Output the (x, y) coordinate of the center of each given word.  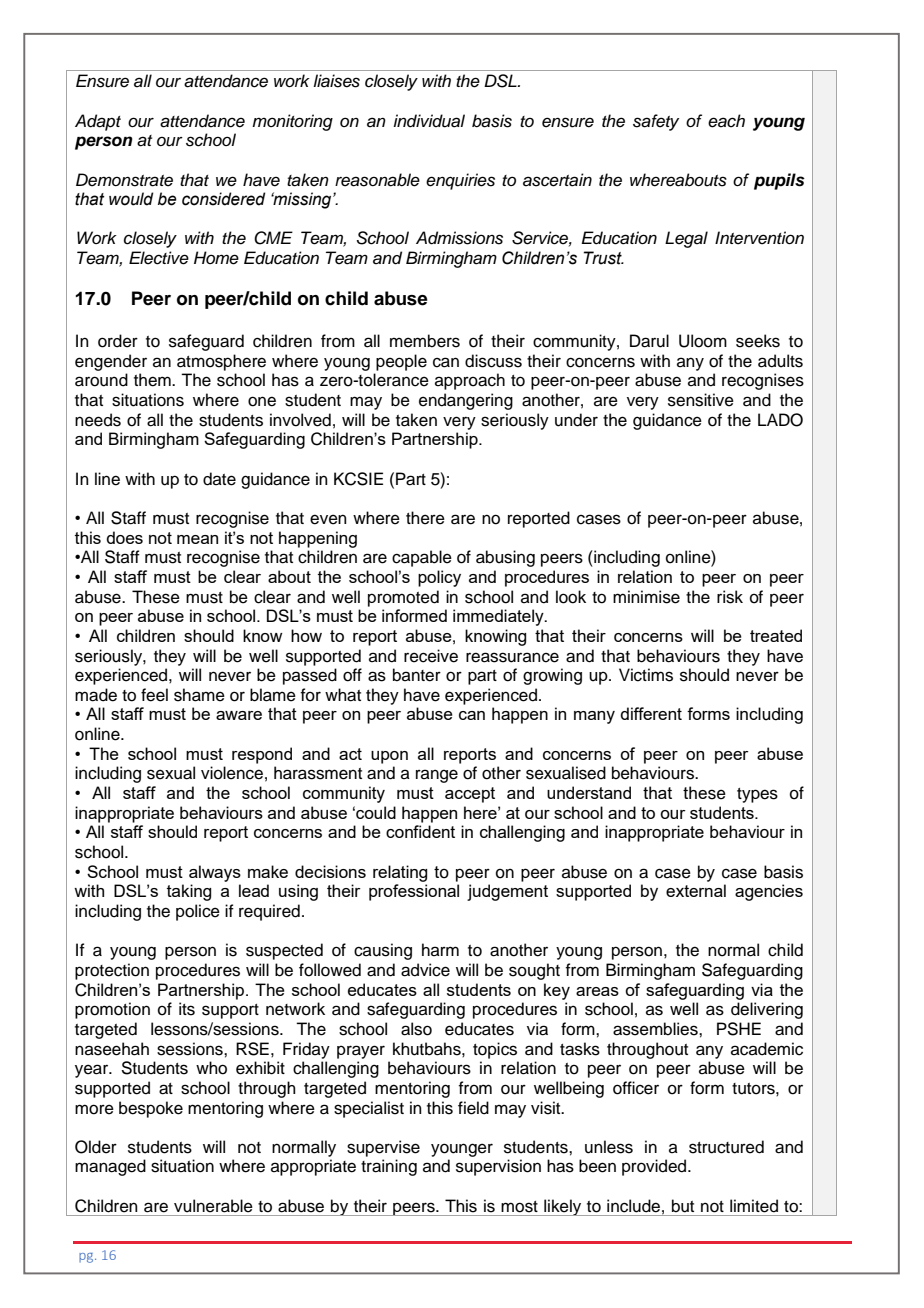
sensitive (701, 400)
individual (429, 121)
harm (440, 949)
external (696, 890)
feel (154, 695)
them (153, 380)
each (726, 121)
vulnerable (213, 1206)
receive (431, 656)
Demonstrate (124, 180)
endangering (466, 401)
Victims (646, 675)
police (198, 912)
